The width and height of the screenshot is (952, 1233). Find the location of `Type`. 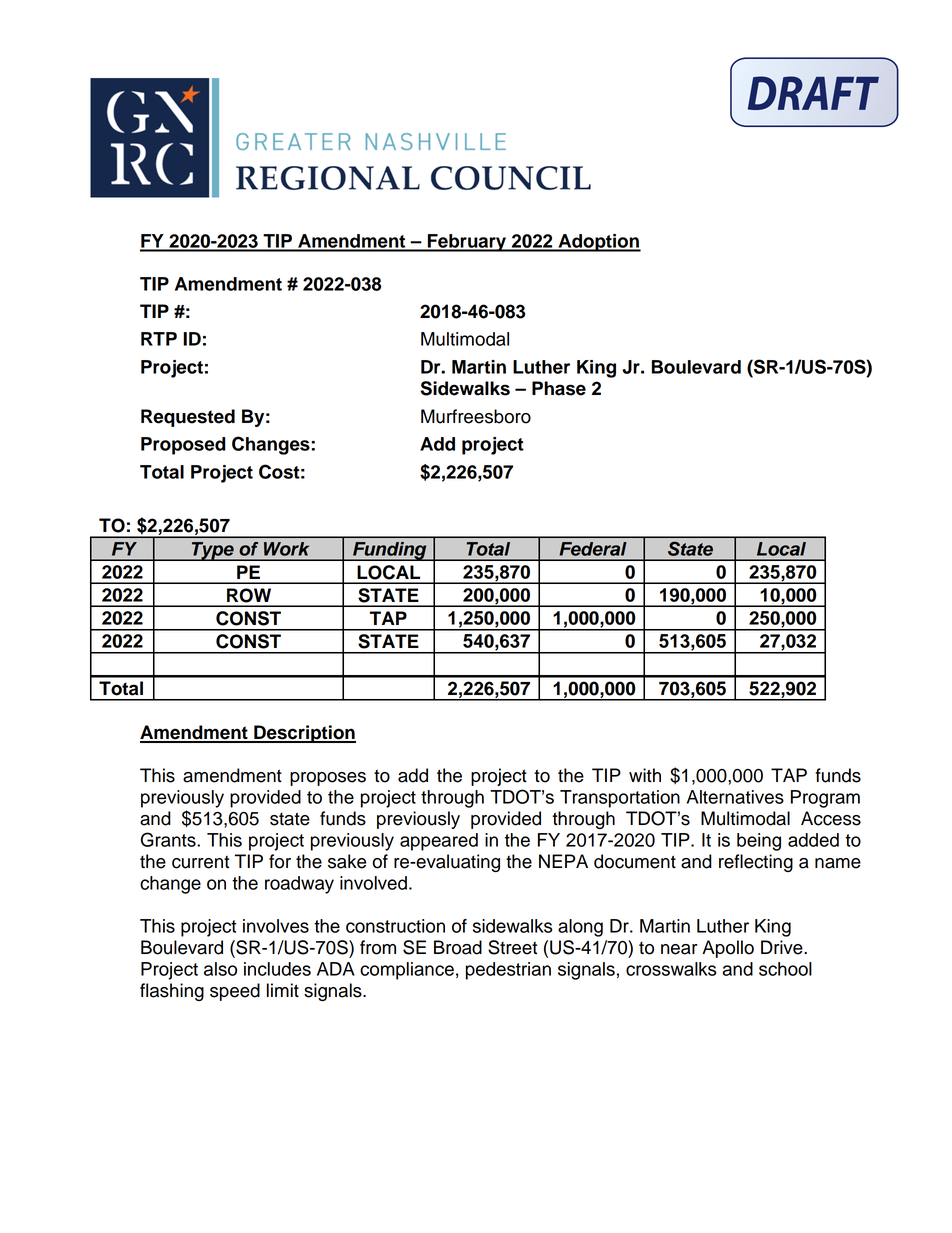

Type is located at coordinates (212, 551).
